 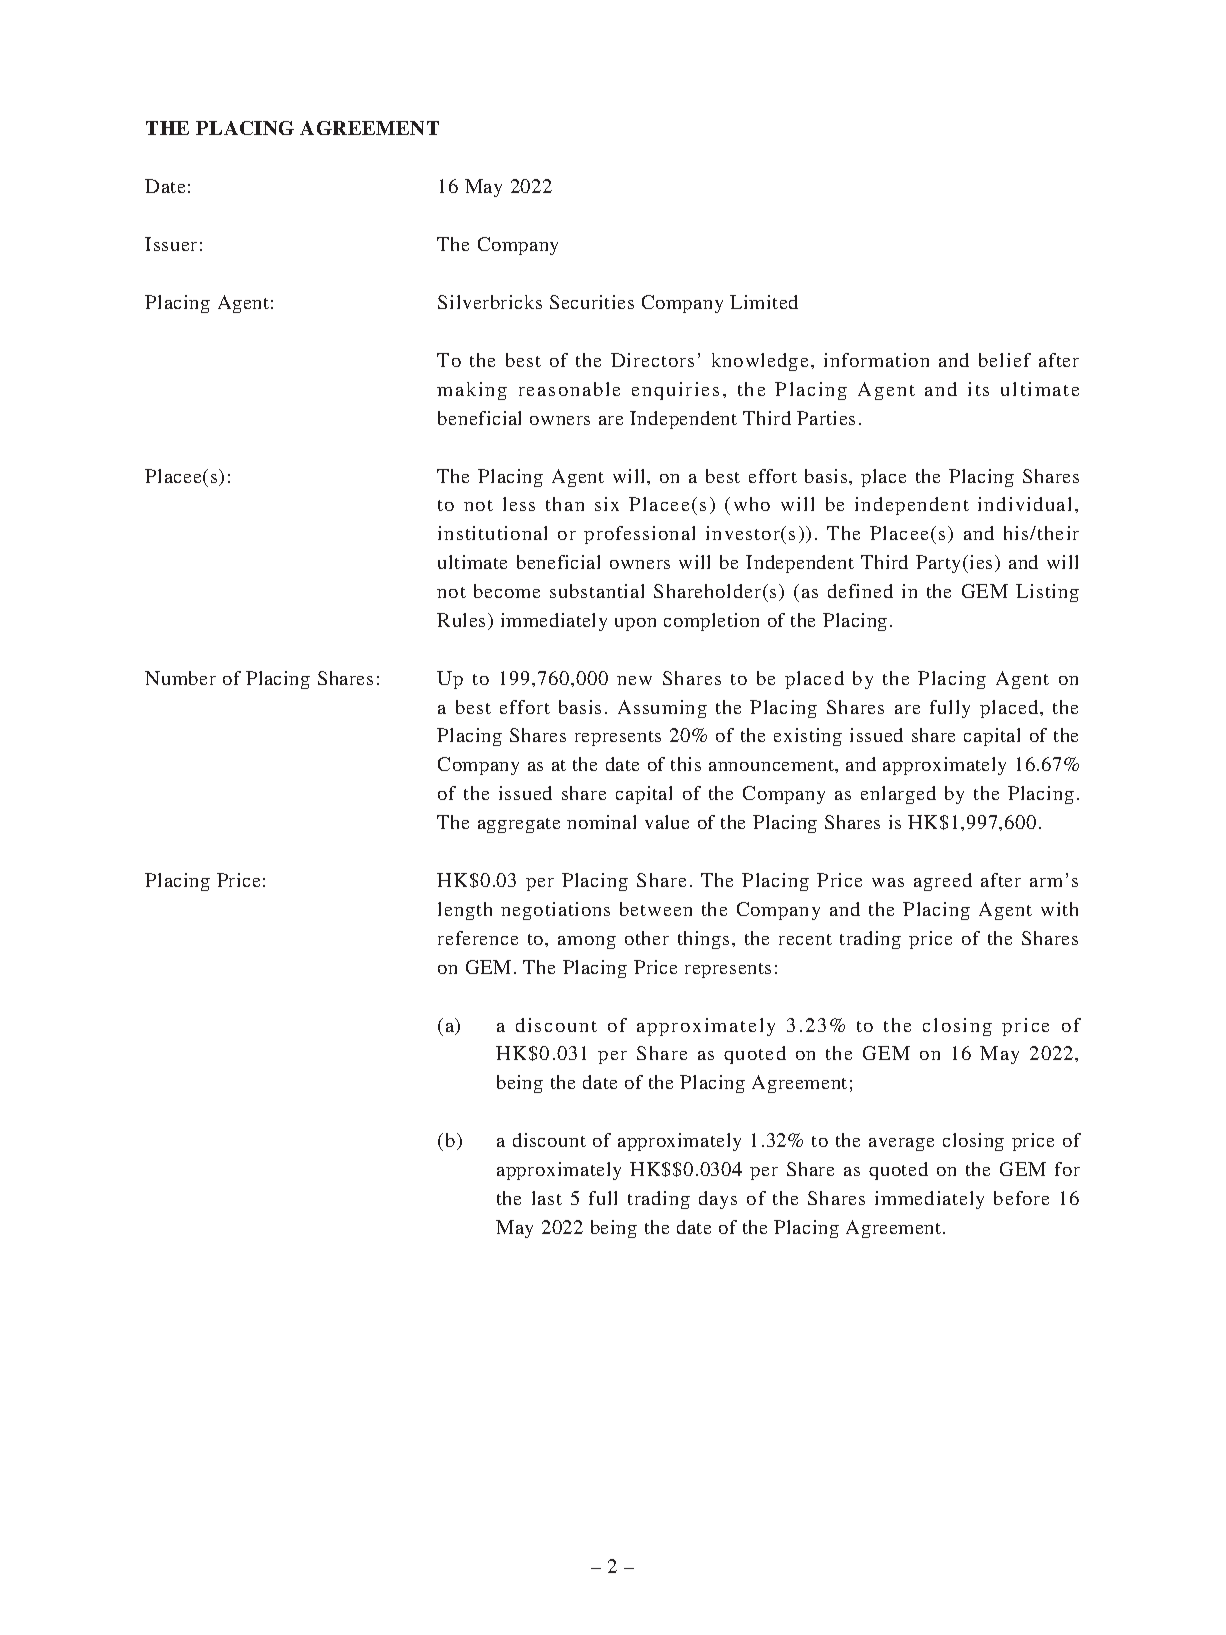 What do you see at coordinates (635, 624) in the document?
I see `upon` at bounding box center [635, 624].
